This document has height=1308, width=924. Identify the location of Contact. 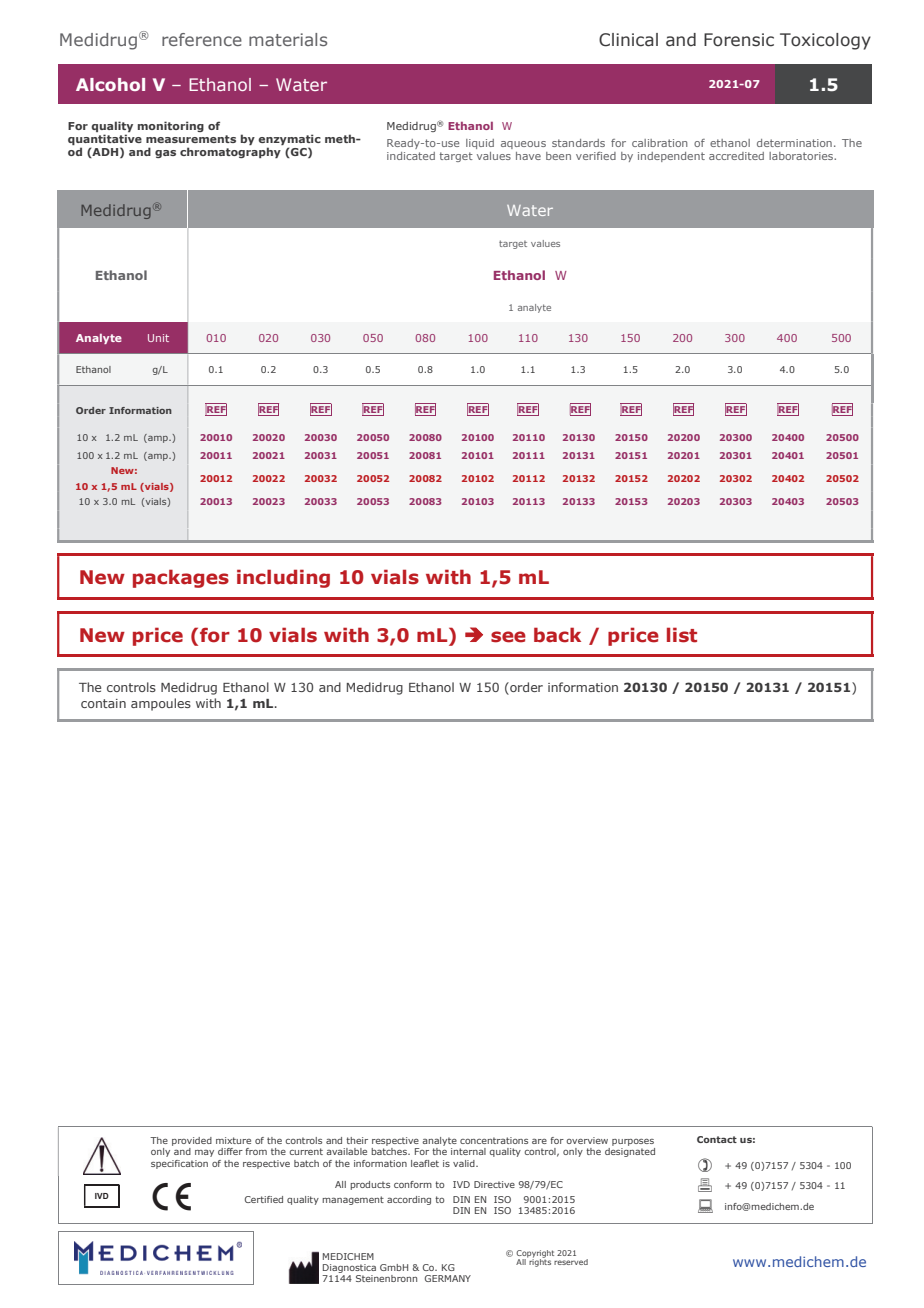
(717, 1139).
